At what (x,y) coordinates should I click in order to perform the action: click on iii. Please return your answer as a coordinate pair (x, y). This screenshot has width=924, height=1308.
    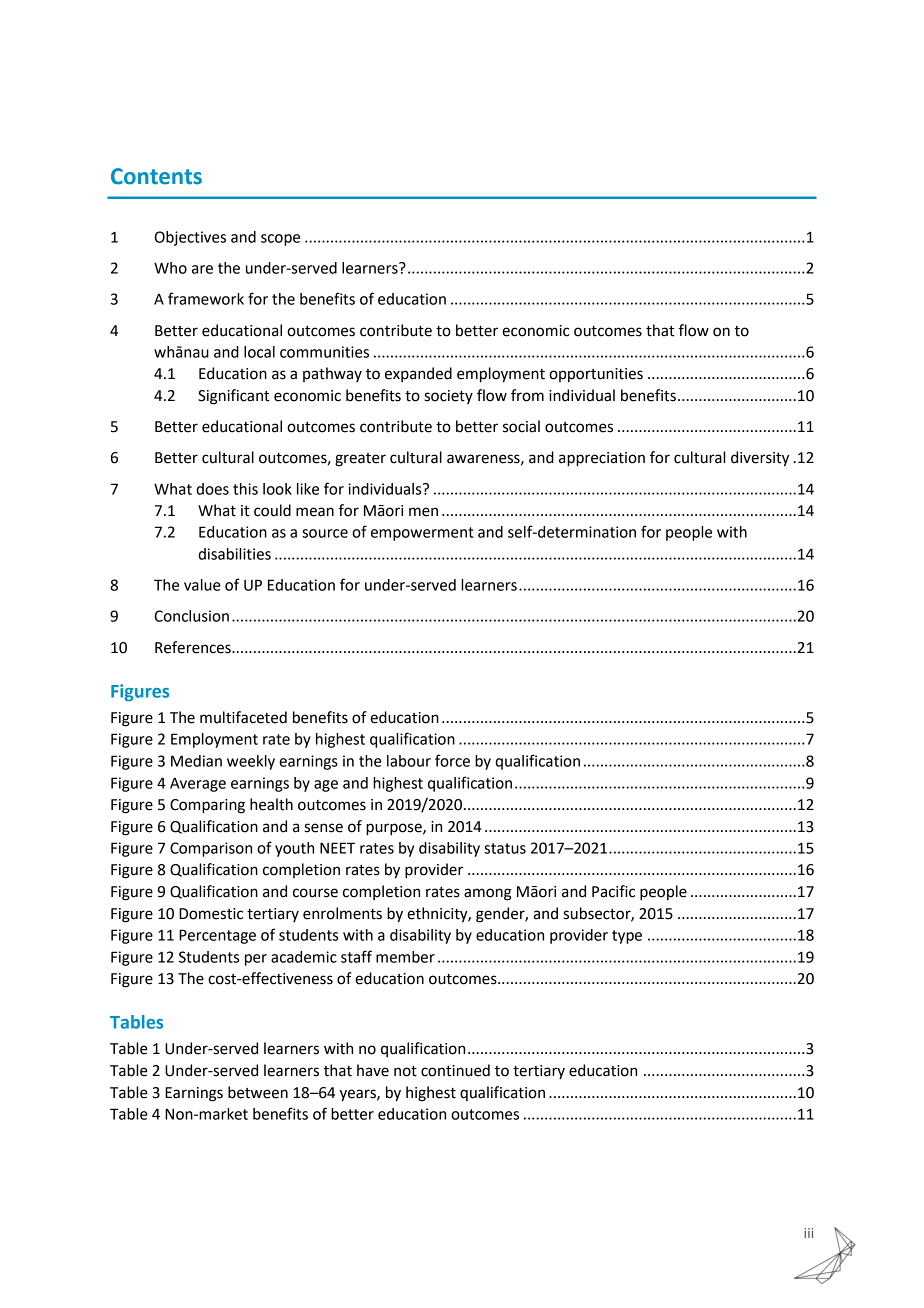
    Looking at the image, I should click on (808, 1233).
